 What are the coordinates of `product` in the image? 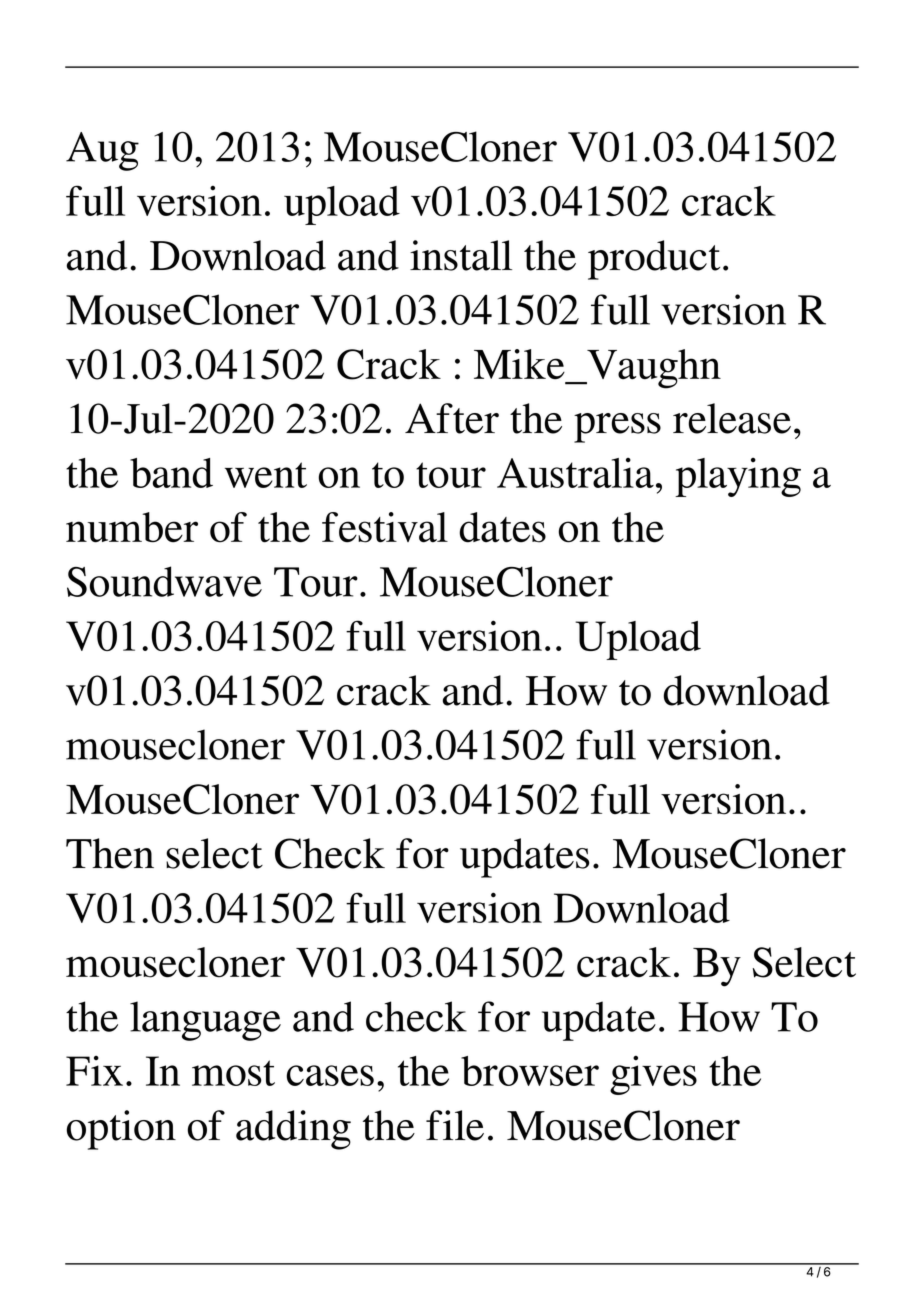 It's located at (654, 260).
